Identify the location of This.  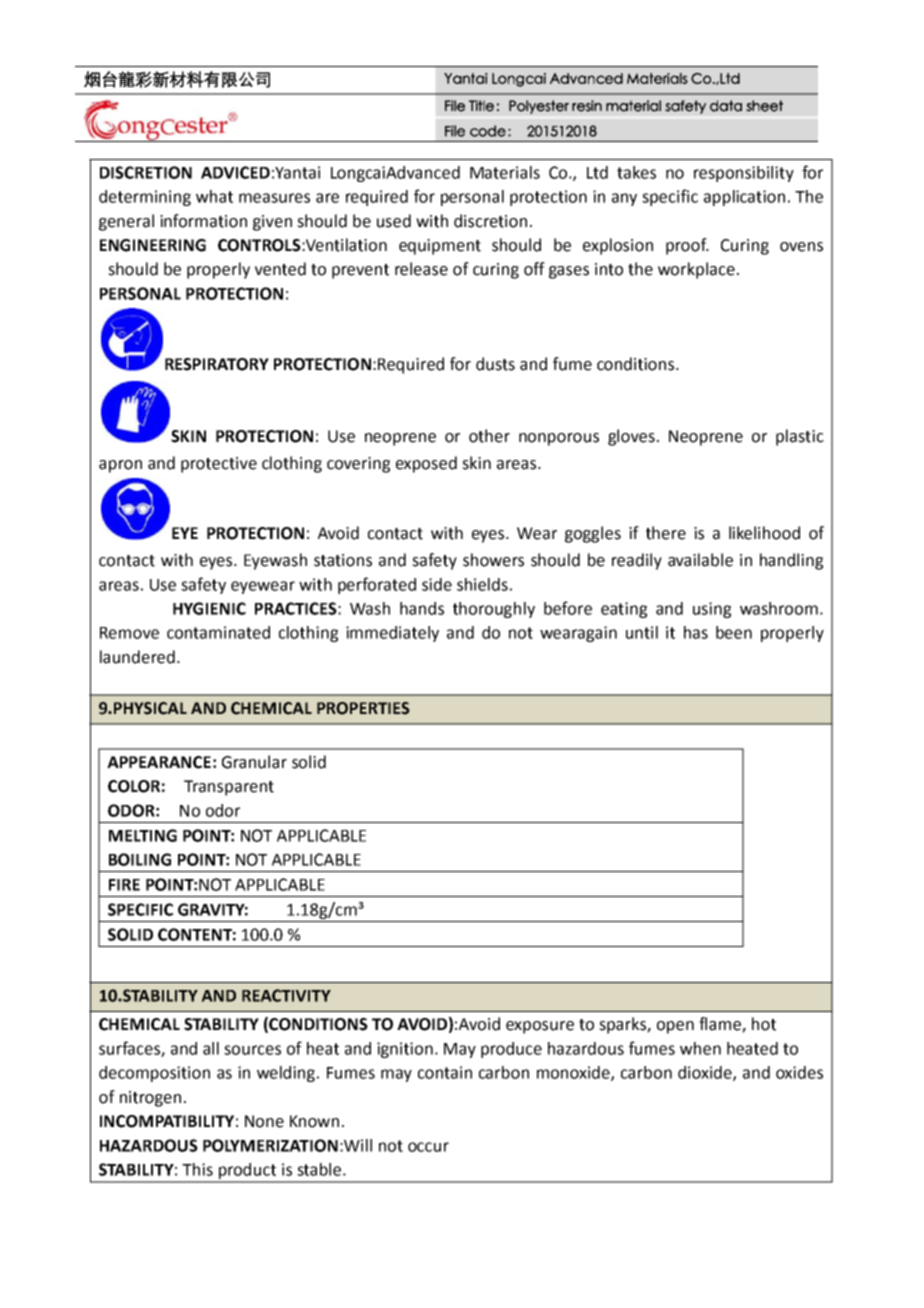
(197, 1169).
